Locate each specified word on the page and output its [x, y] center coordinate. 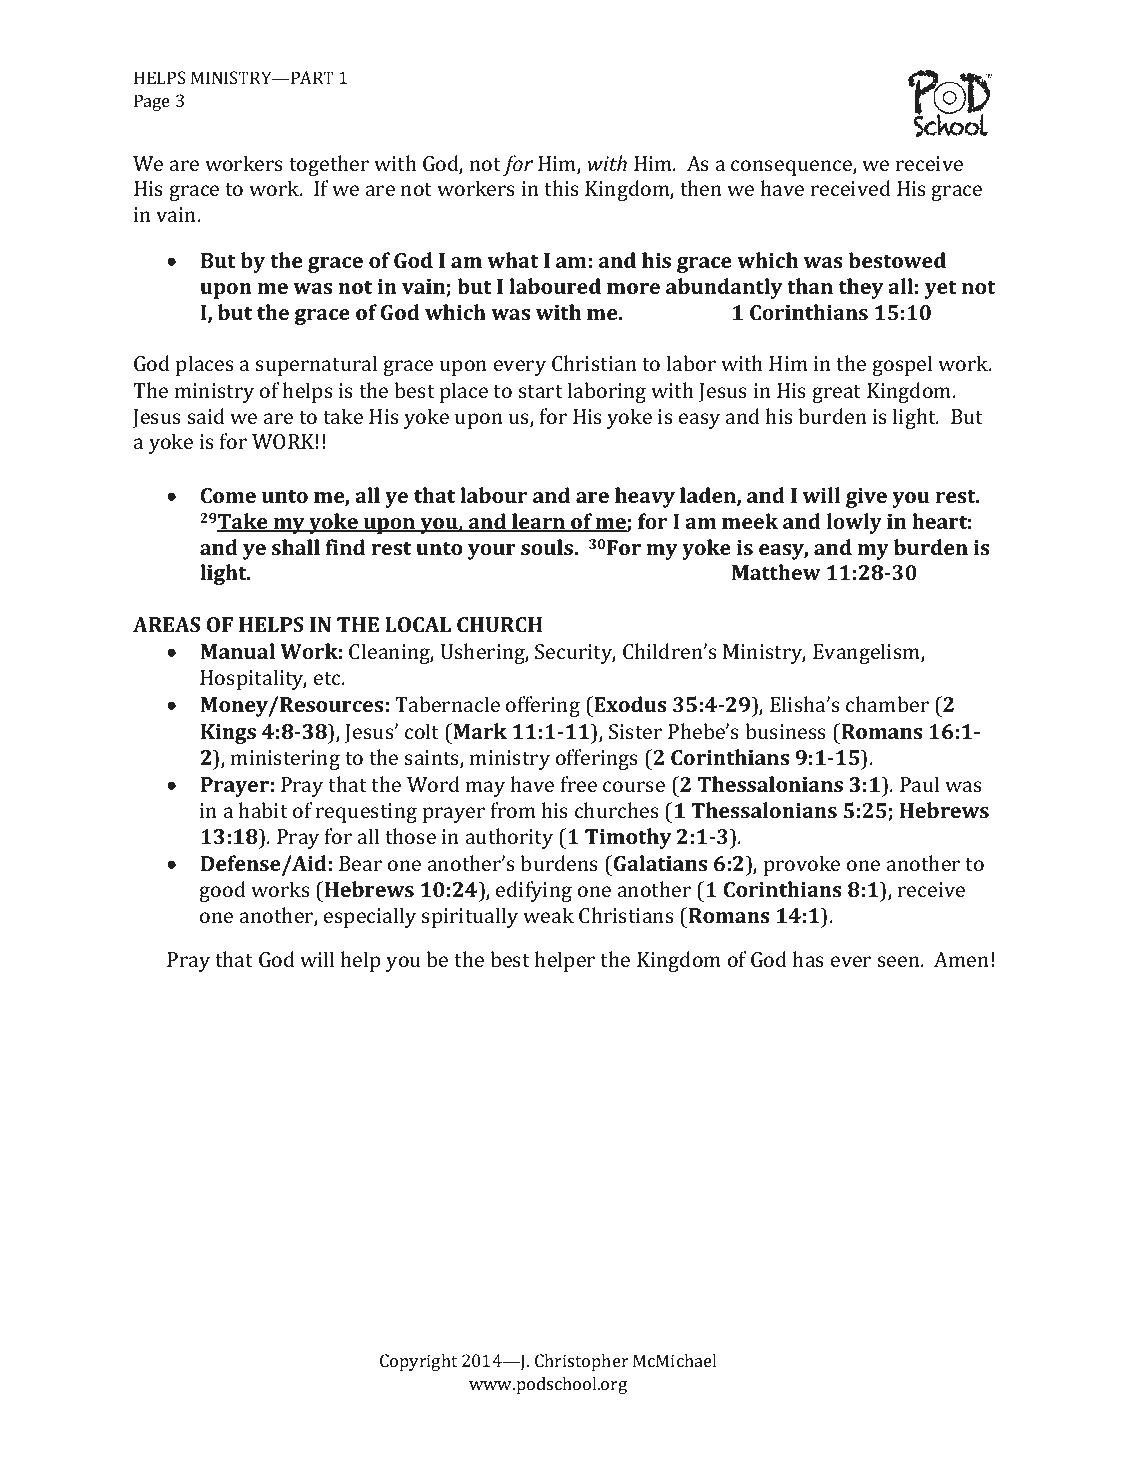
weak [548, 915]
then [701, 188]
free [579, 784]
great [836, 394]
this [561, 188]
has [808, 959]
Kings [228, 734]
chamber [887, 704]
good [222, 891]
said [206, 416]
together [329, 165]
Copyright [418, 1362]
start [541, 391]
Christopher [582, 1362]
